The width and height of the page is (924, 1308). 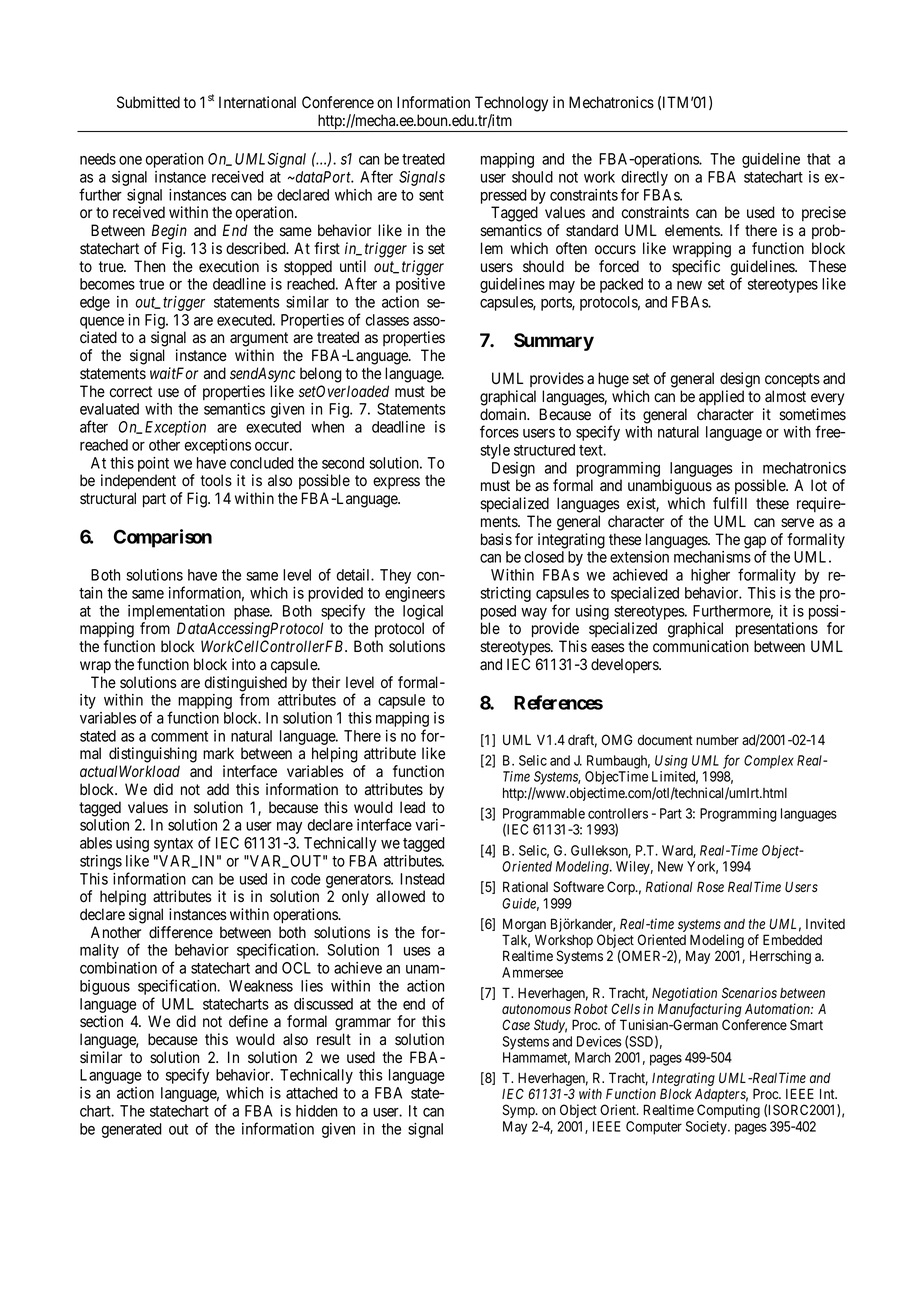 I want to click on communication, so click(x=701, y=646).
